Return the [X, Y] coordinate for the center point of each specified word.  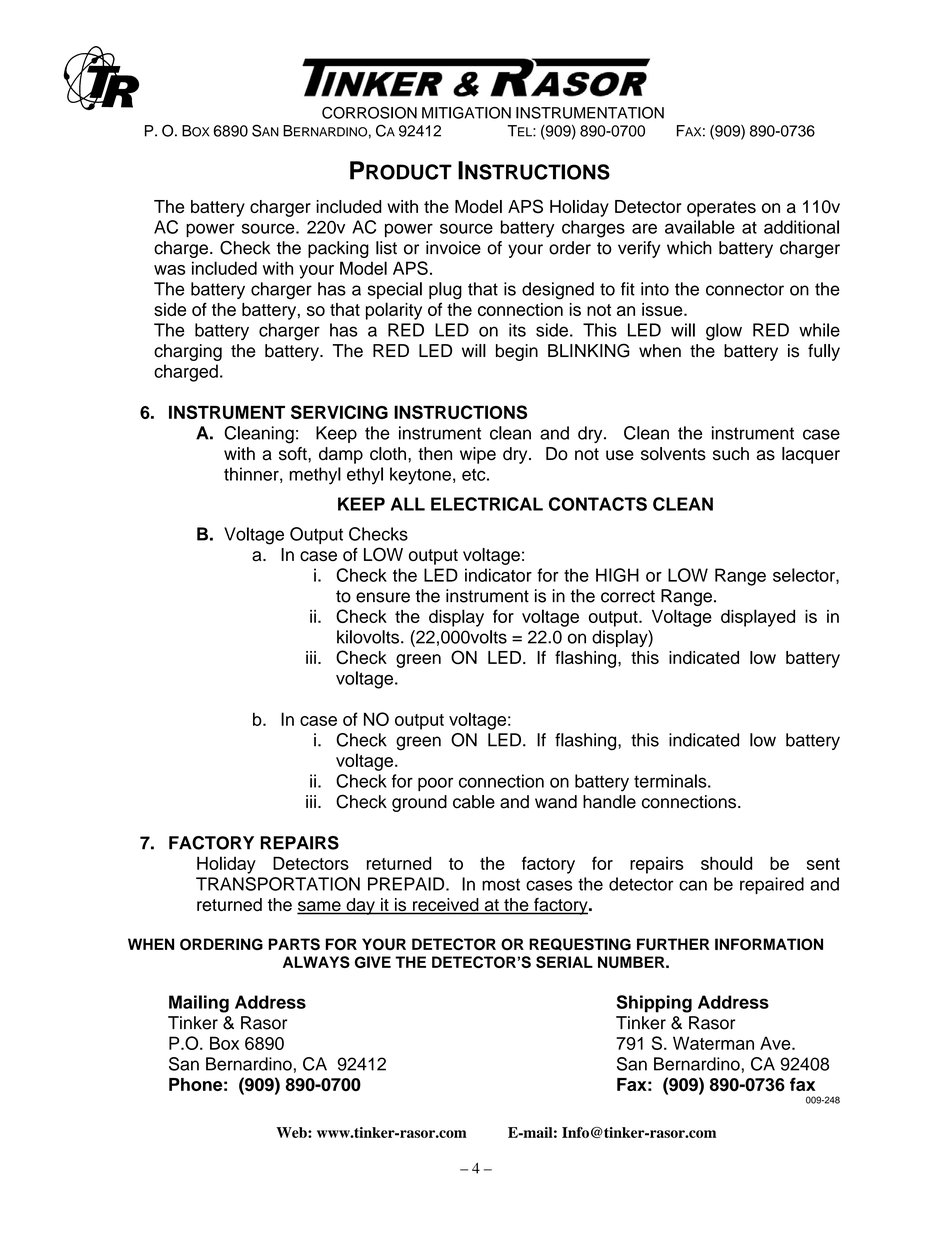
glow [724, 332]
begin [517, 352]
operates [721, 209]
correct [628, 596]
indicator [498, 575]
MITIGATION [466, 113]
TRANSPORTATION [278, 884]
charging [188, 352]
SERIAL [564, 962]
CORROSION [369, 113]
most [501, 884]
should [726, 863]
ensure [383, 597]
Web [292, 1132]
